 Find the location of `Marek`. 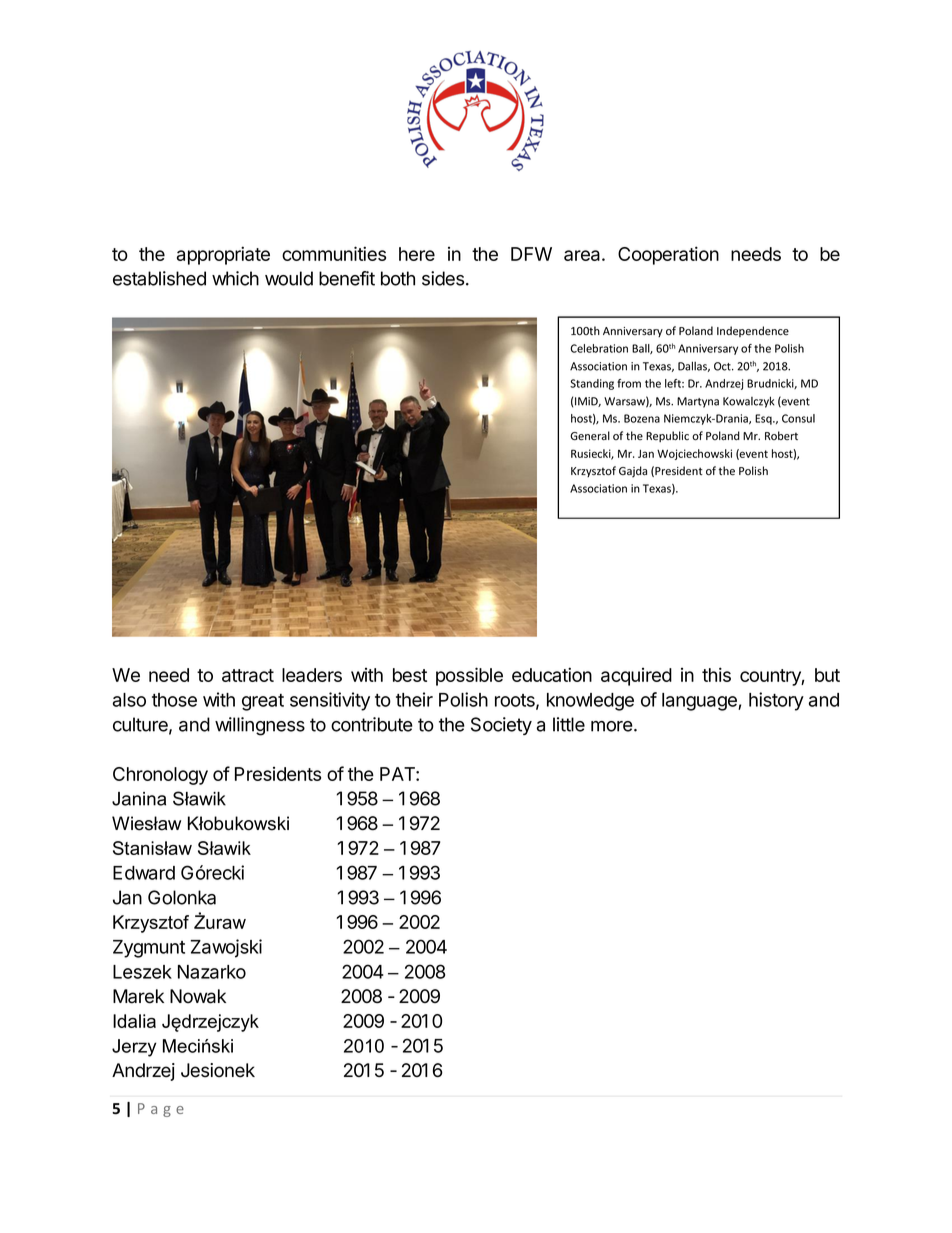

Marek is located at coordinates (138, 996).
